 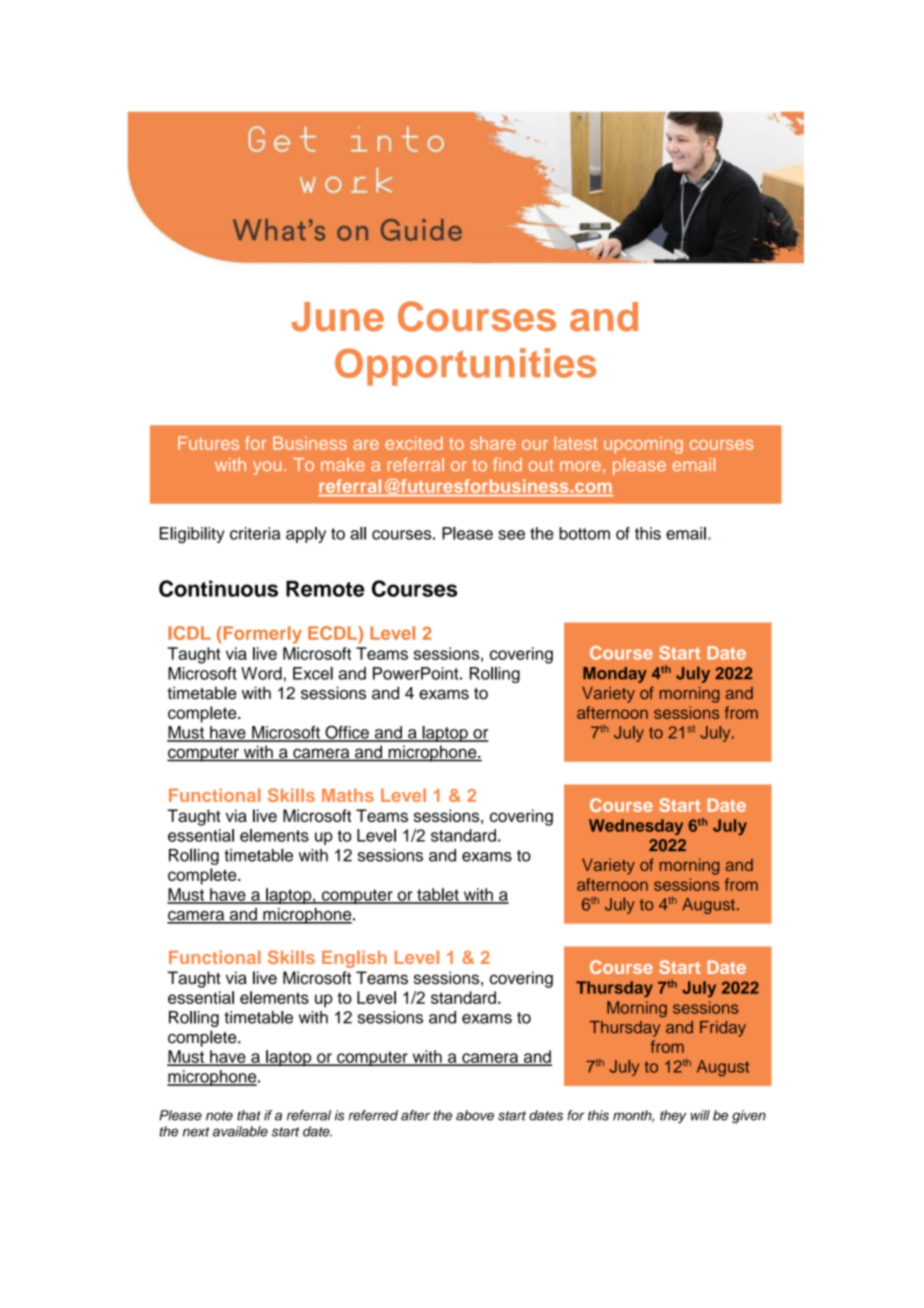 I want to click on that, so click(x=249, y=1115).
